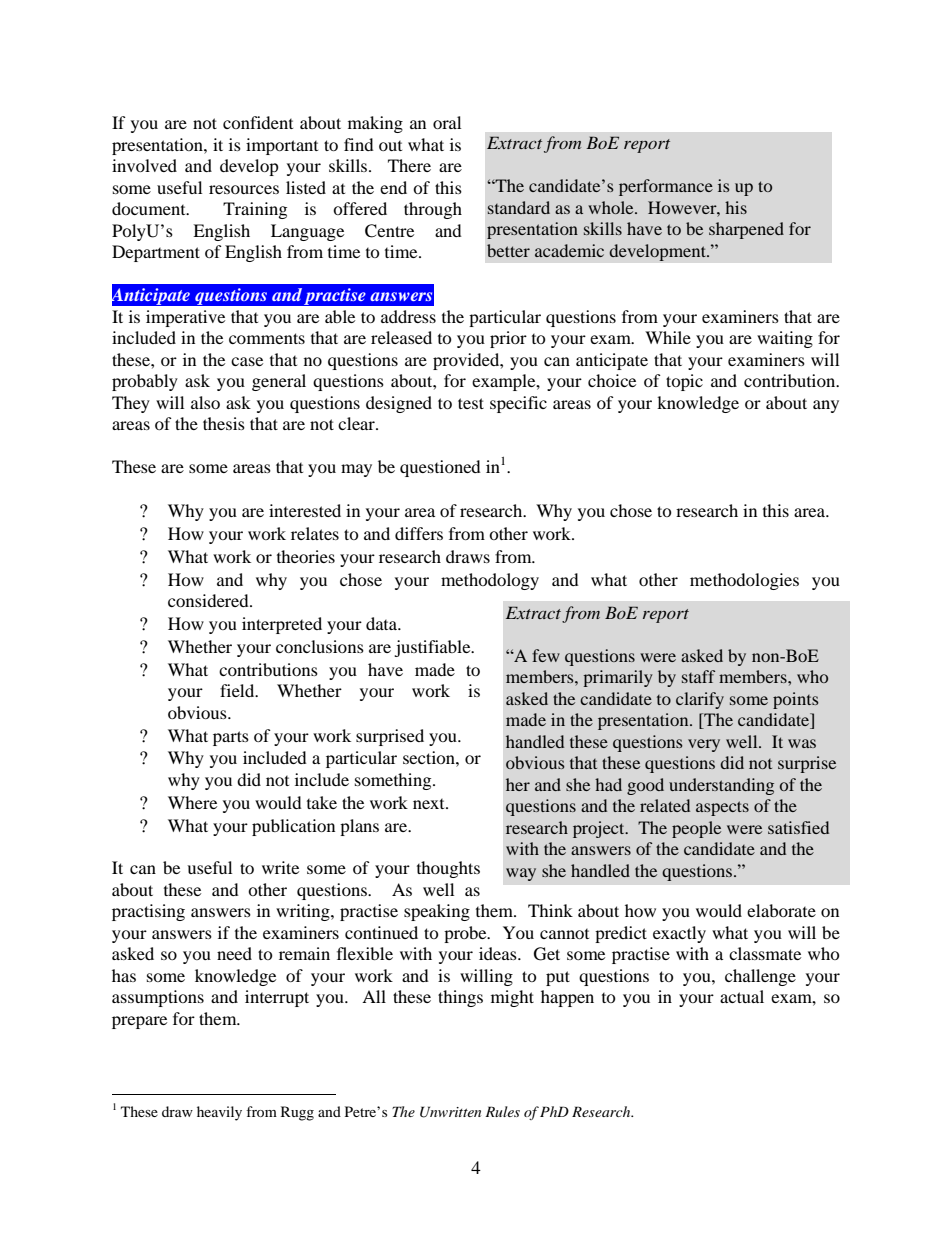 The height and width of the screenshot is (1233, 952). I want to click on heavily, so click(219, 1113).
